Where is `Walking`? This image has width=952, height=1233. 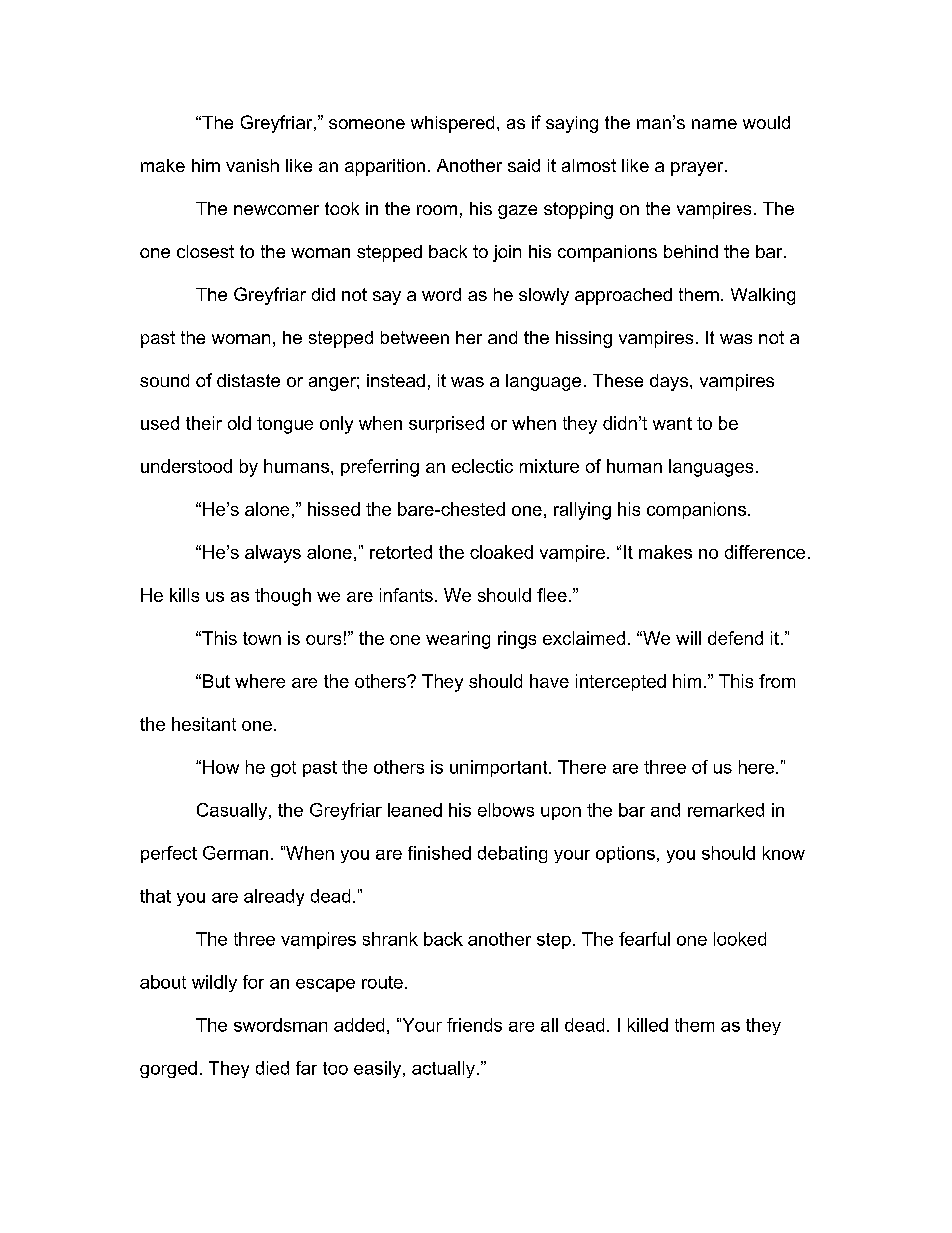 Walking is located at coordinates (763, 296).
